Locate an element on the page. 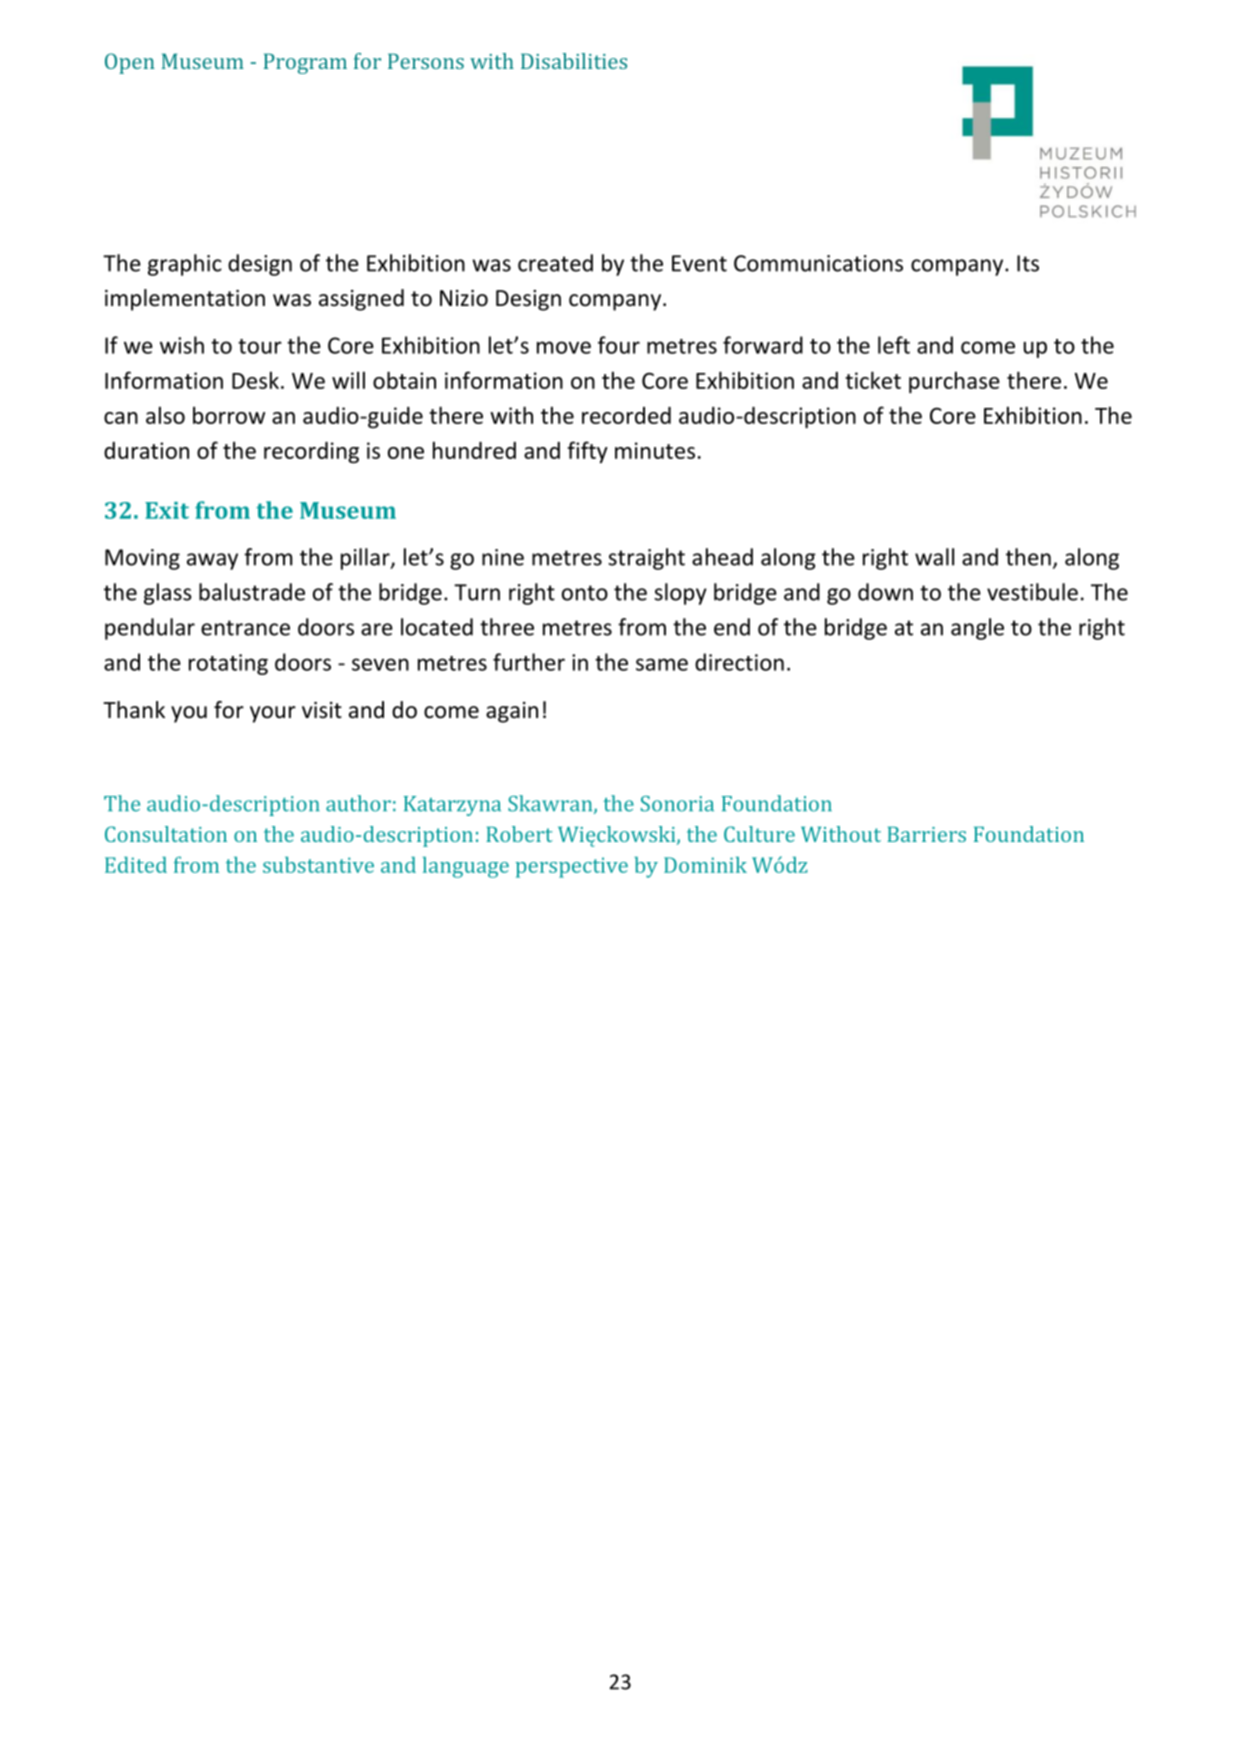 The image size is (1240, 1753). angle is located at coordinates (977, 629).
